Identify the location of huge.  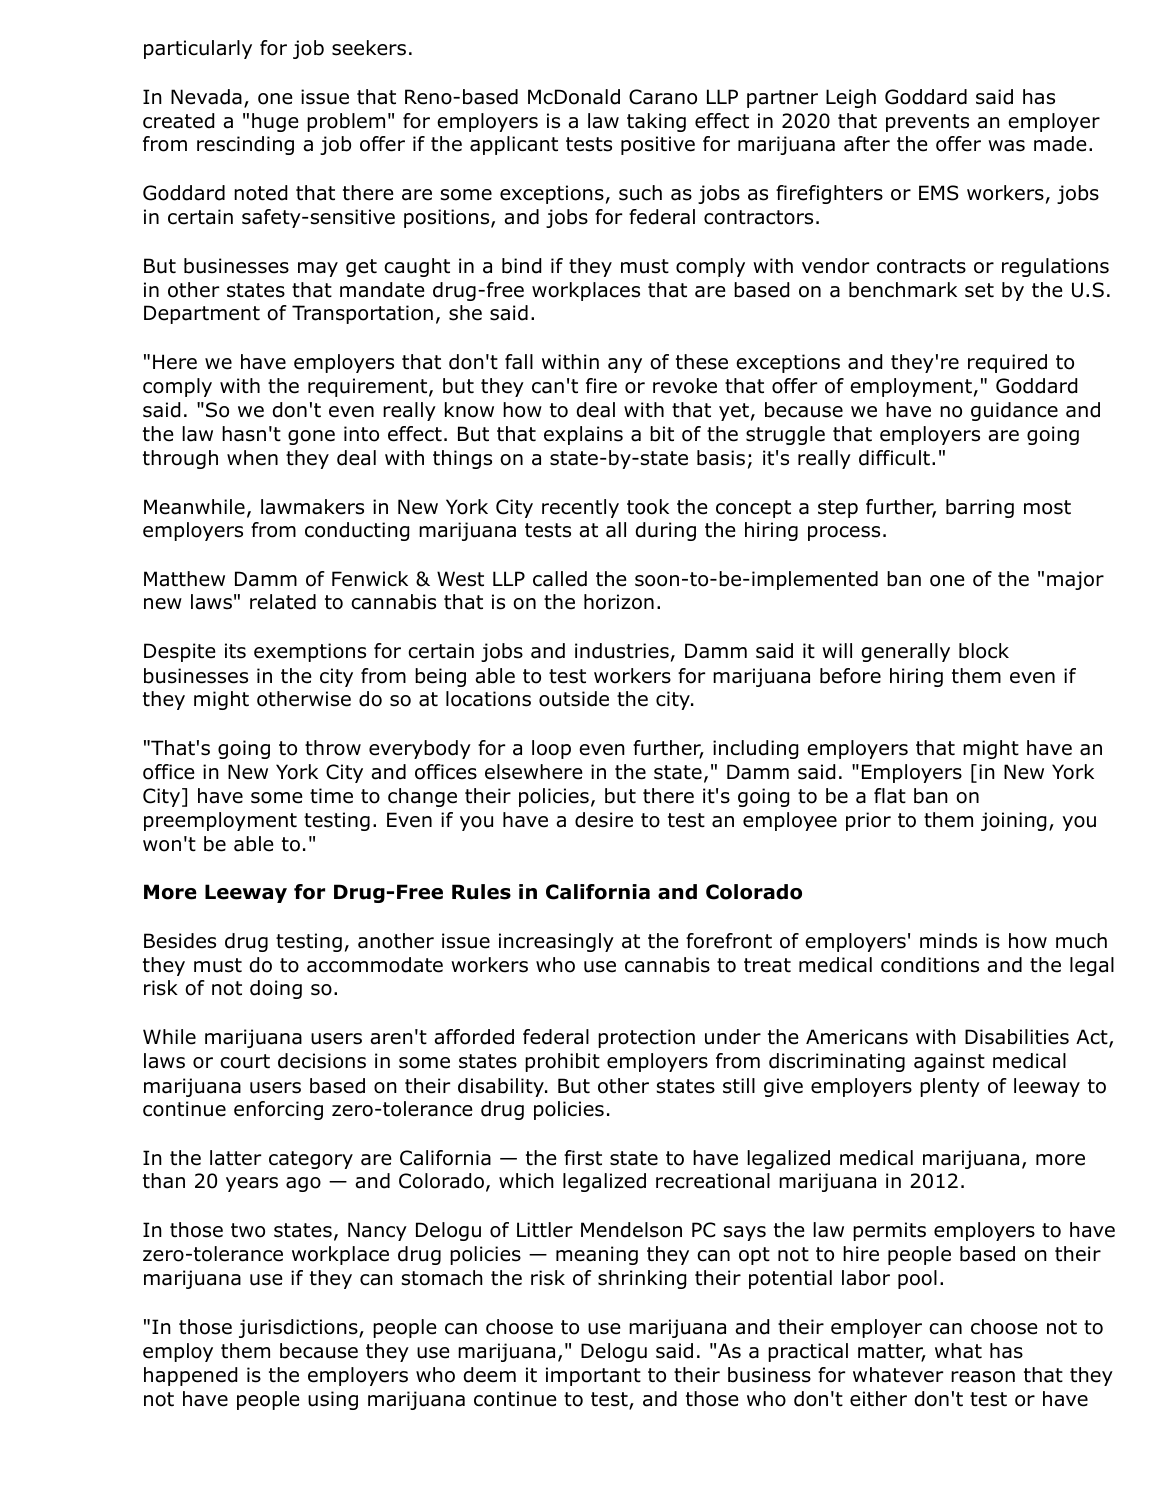
(275, 122).
